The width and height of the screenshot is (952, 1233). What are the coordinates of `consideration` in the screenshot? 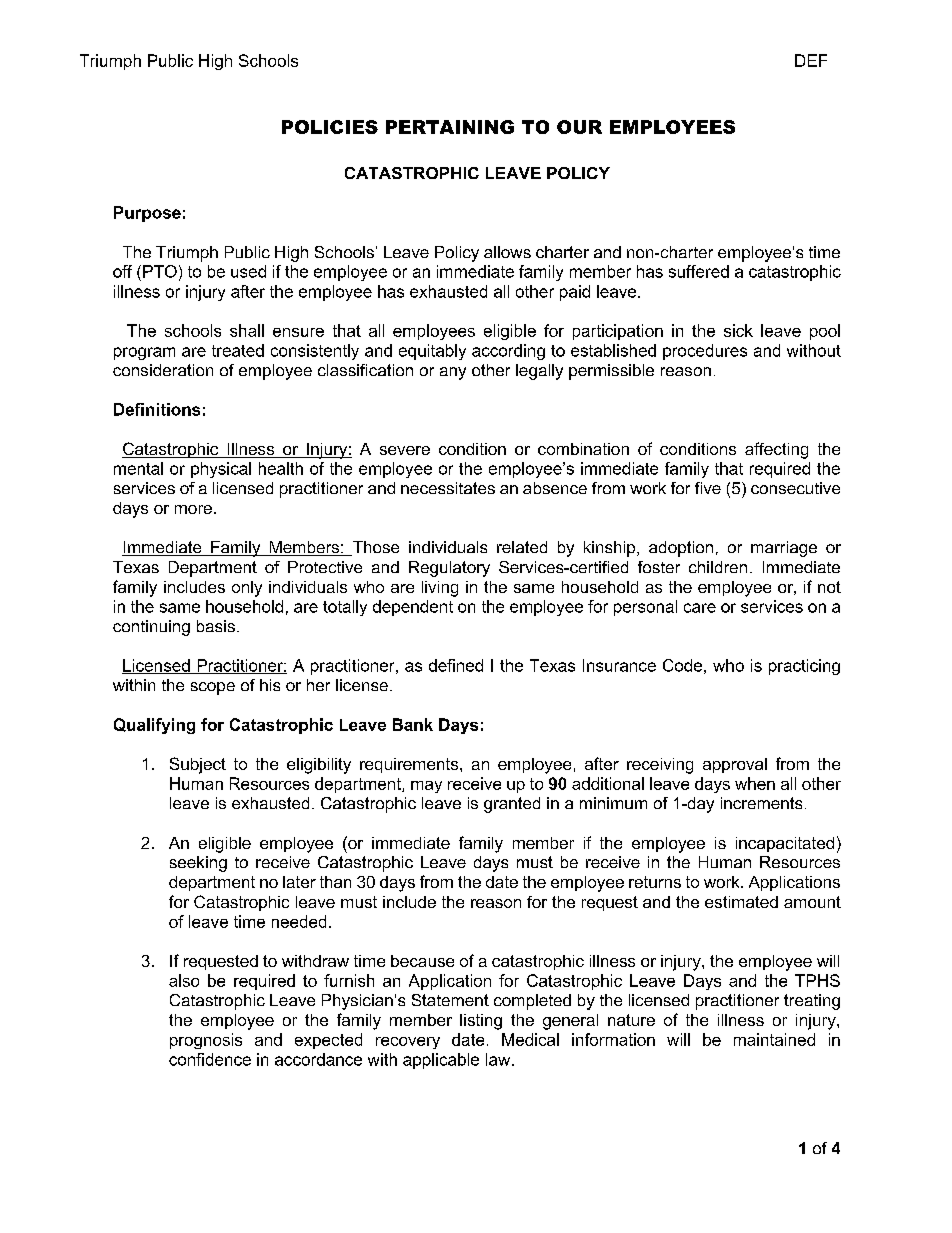 It's located at (163, 370).
